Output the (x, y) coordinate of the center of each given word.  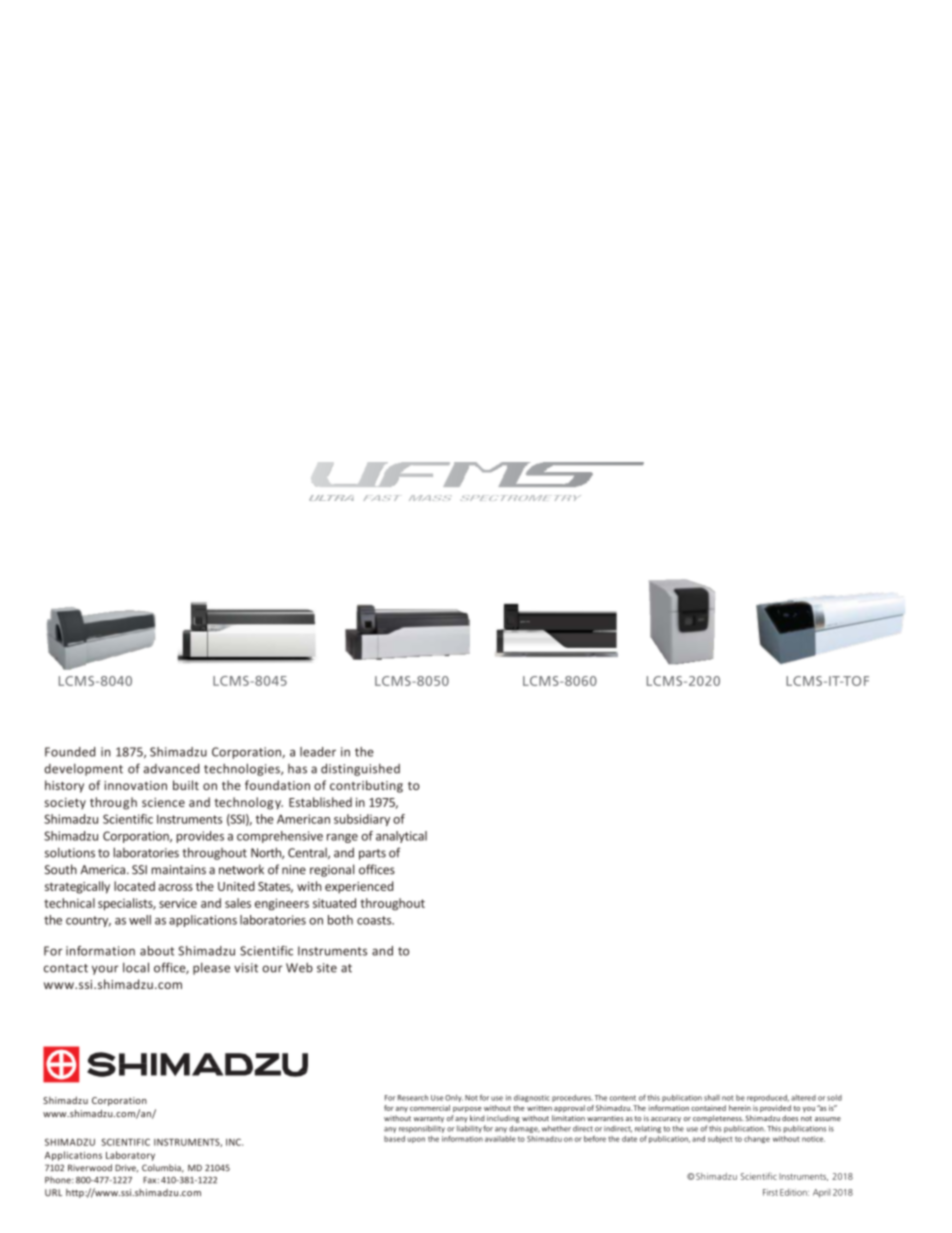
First (770, 1192)
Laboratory (130, 1156)
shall (712, 1097)
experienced (359, 887)
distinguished (360, 769)
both (340, 920)
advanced (171, 769)
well (140, 920)
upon (416, 1140)
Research (413, 1098)
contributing (366, 786)
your (105, 970)
